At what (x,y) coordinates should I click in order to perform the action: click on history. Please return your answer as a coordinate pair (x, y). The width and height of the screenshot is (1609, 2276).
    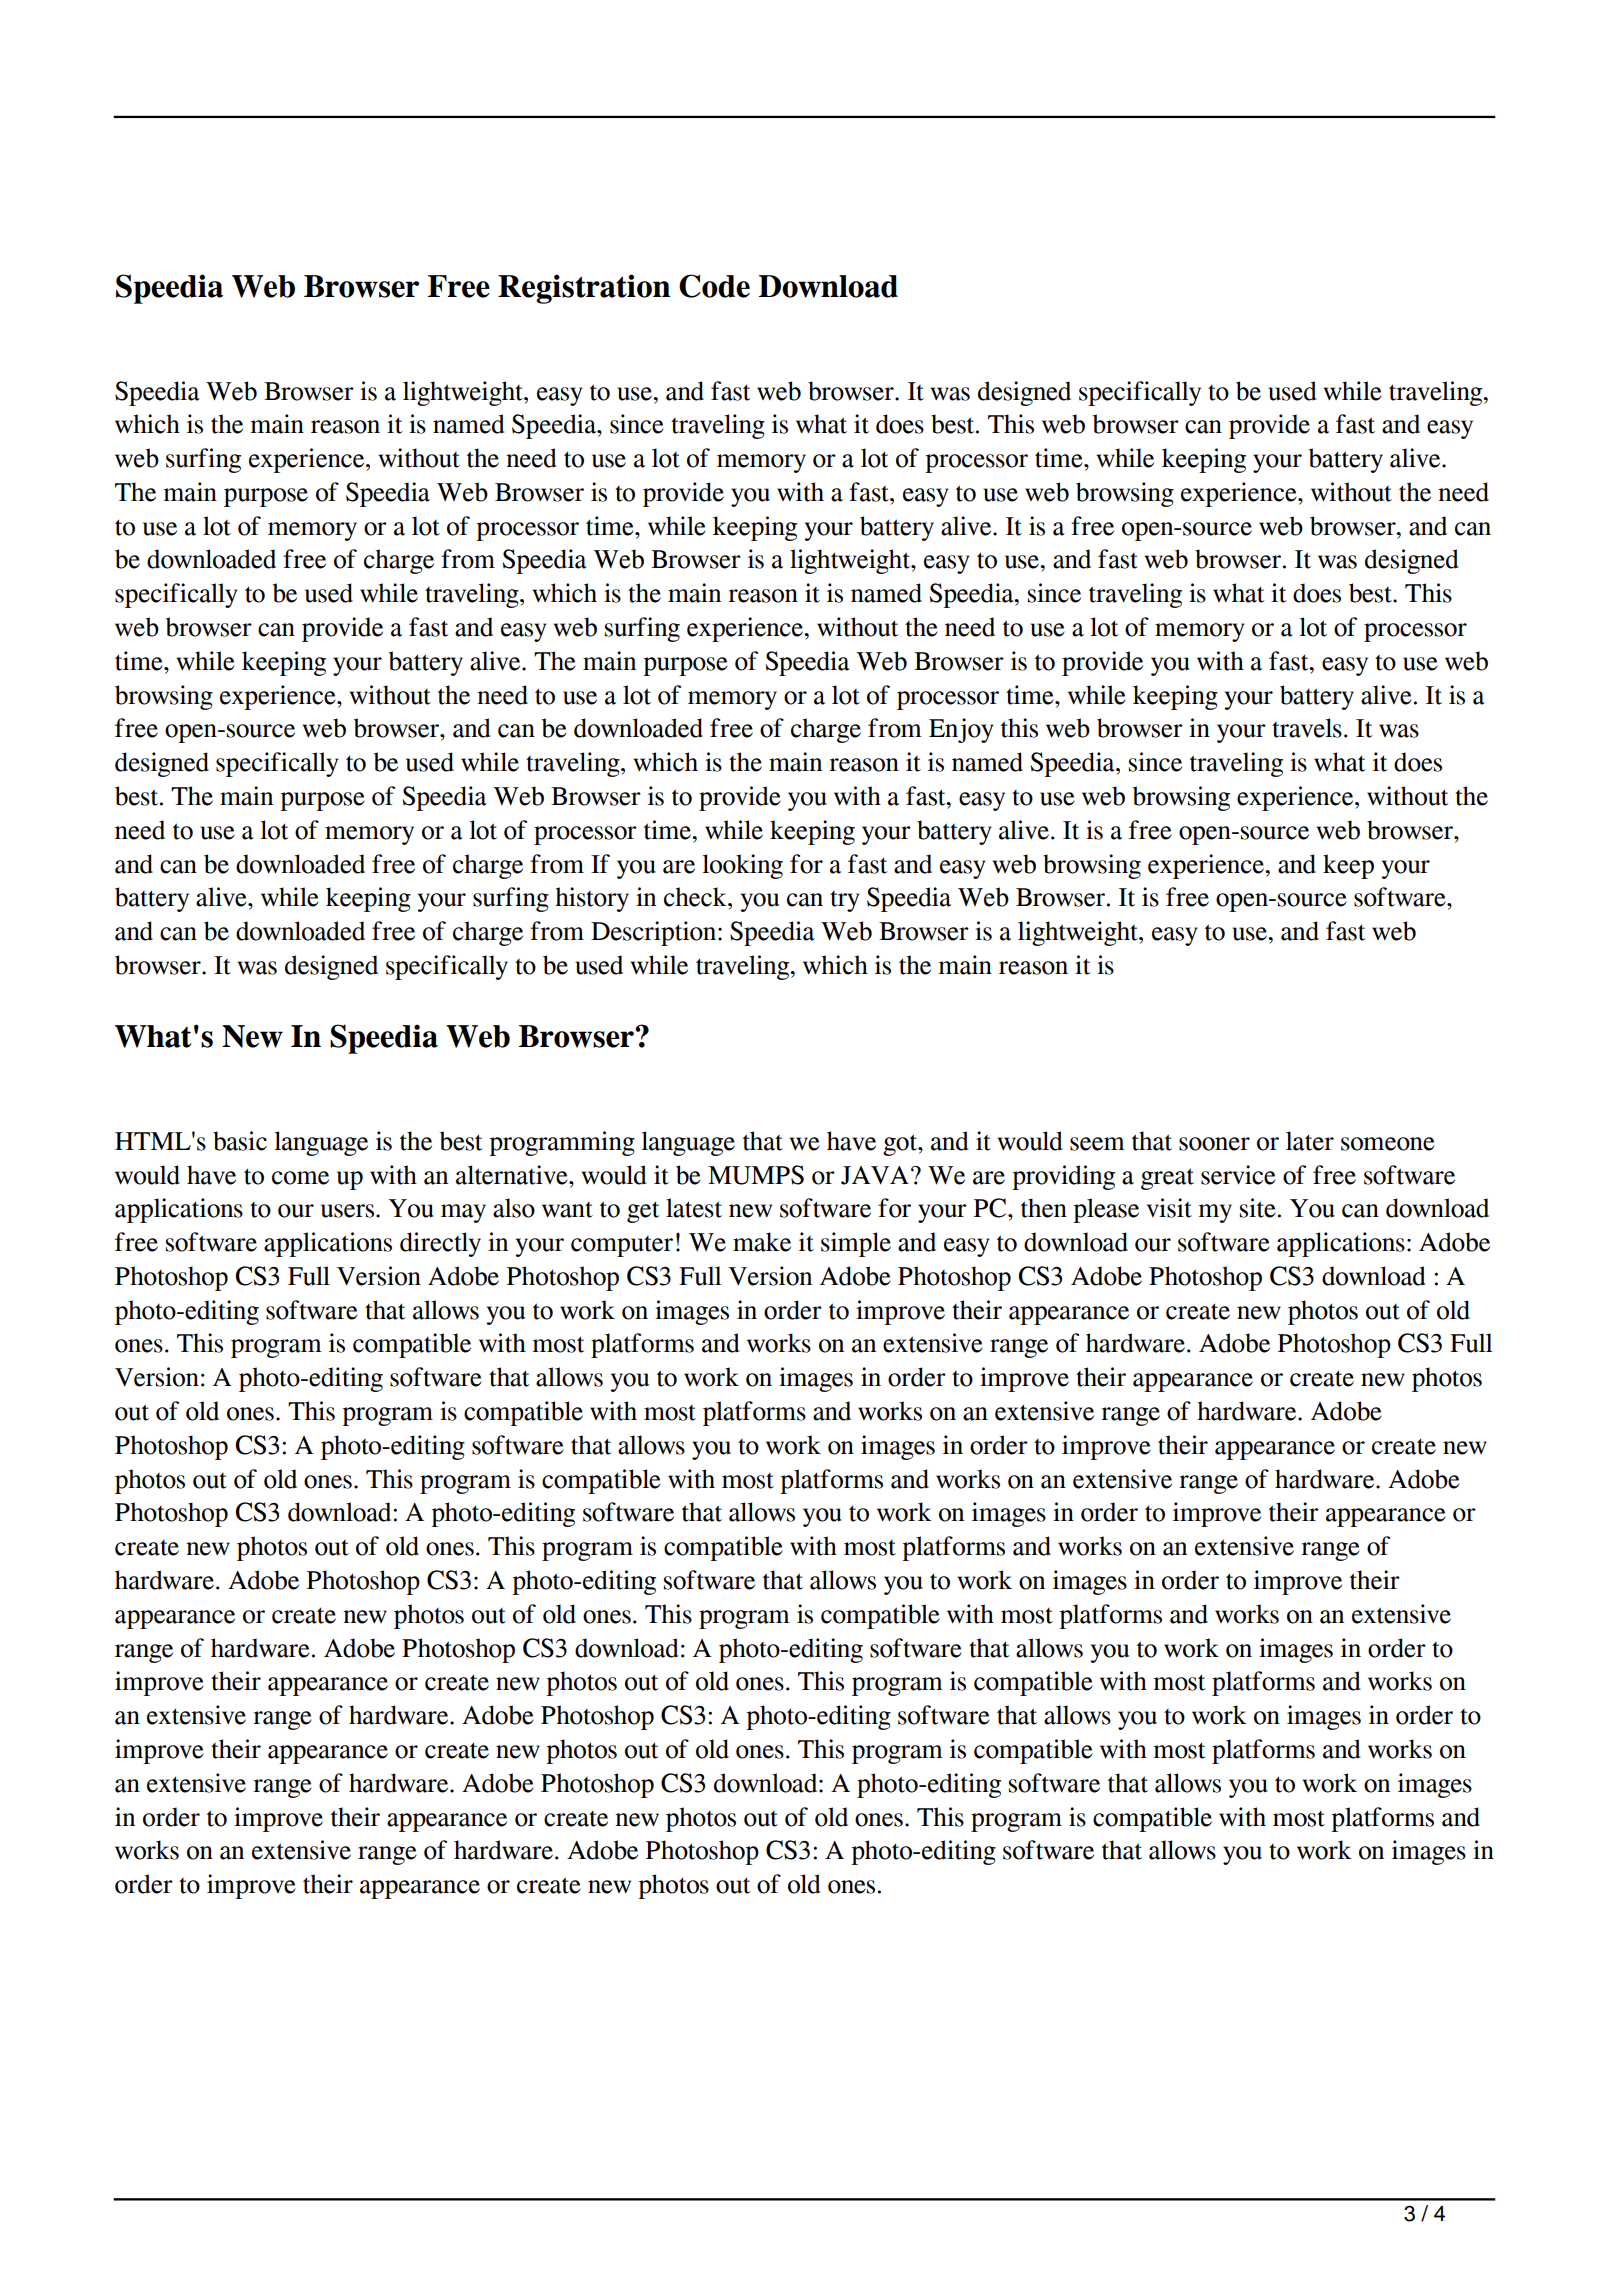
    Looking at the image, I should click on (592, 899).
